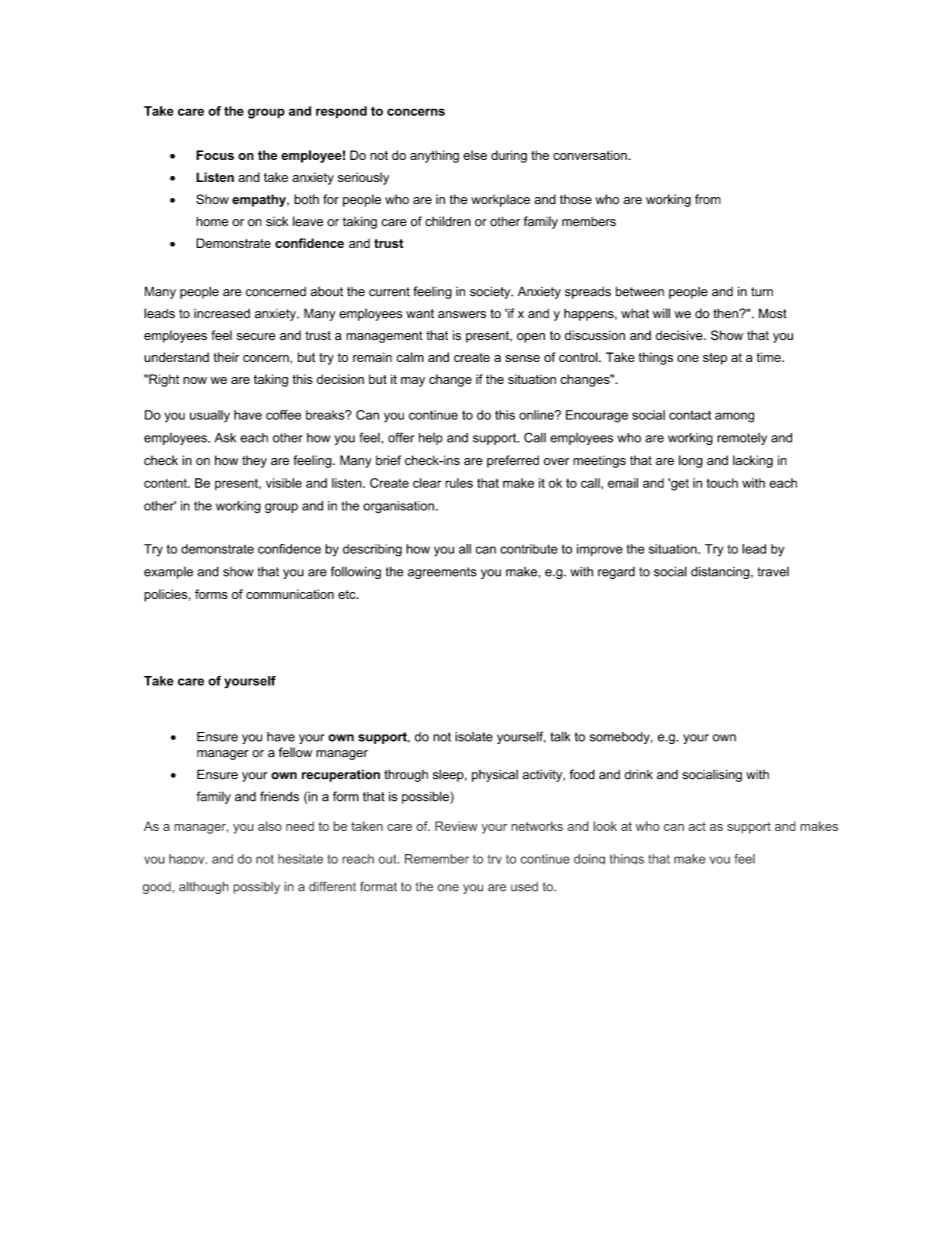 This page has width=952, height=1233. What do you see at coordinates (442, 573) in the page?
I see `agreements` at bounding box center [442, 573].
